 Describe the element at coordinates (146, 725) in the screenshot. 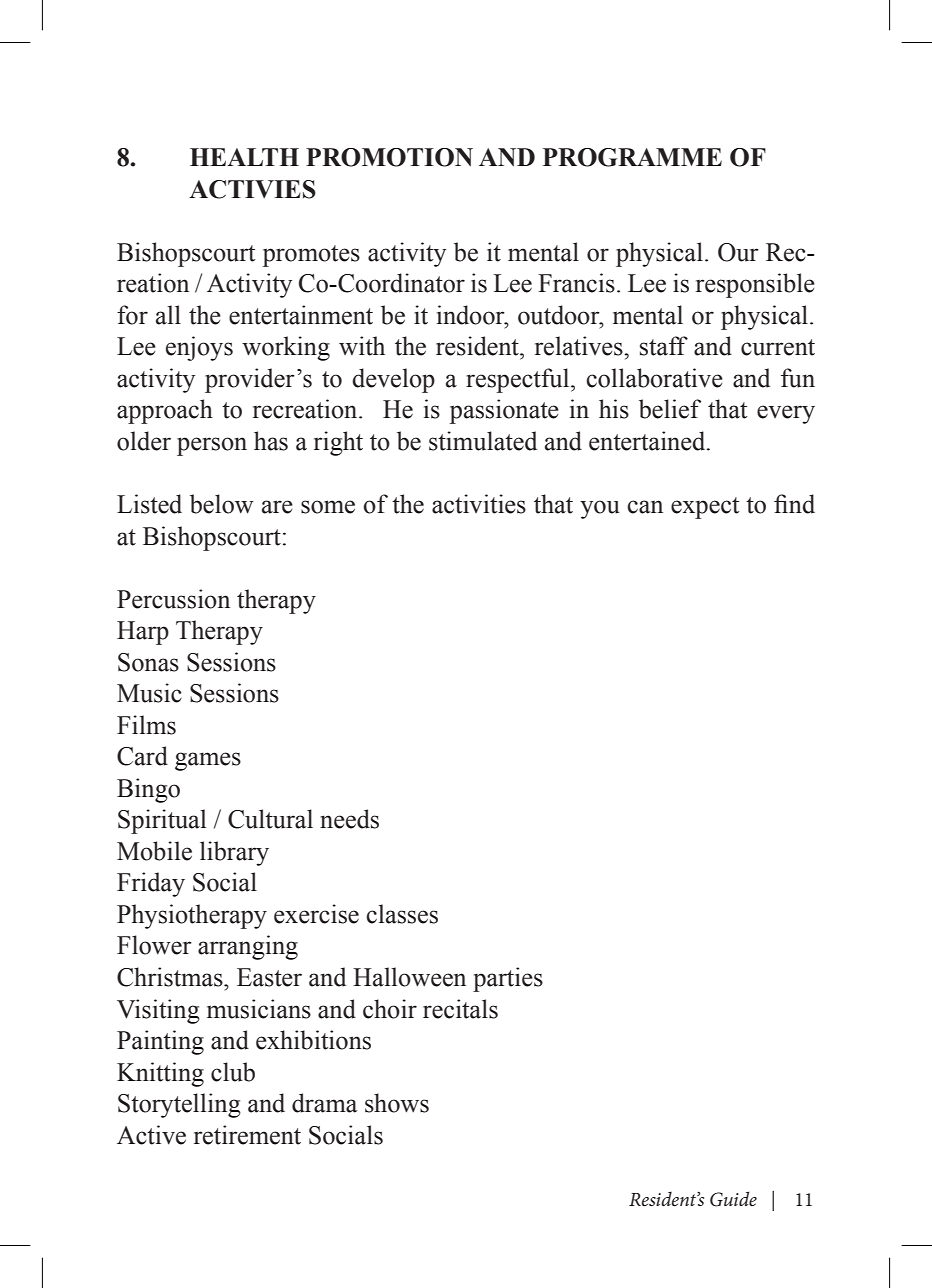

I see `Films` at that location.
